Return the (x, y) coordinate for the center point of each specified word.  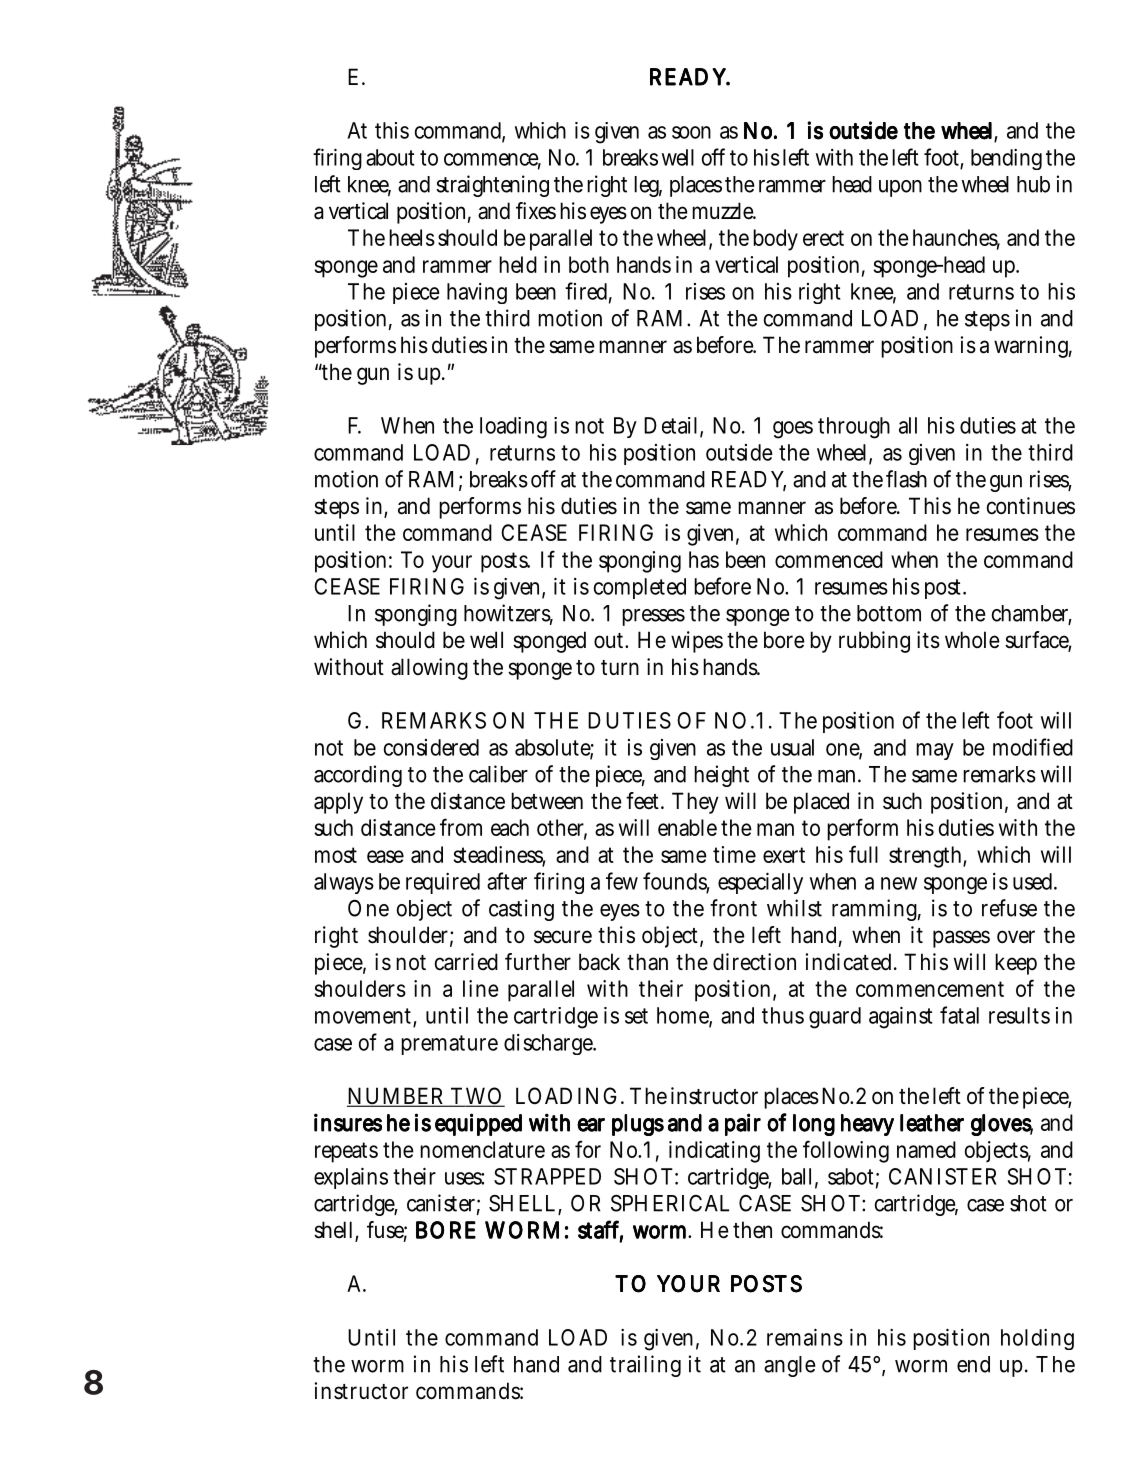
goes (793, 430)
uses (464, 1178)
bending (1006, 159)
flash (906, 479)
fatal (959, 1015)
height (721, 776)
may (935, 751)
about (390, 157)
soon (691, 132)
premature (449, 1045)
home (684, 1016)
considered (431, 747)
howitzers (508, 614)
